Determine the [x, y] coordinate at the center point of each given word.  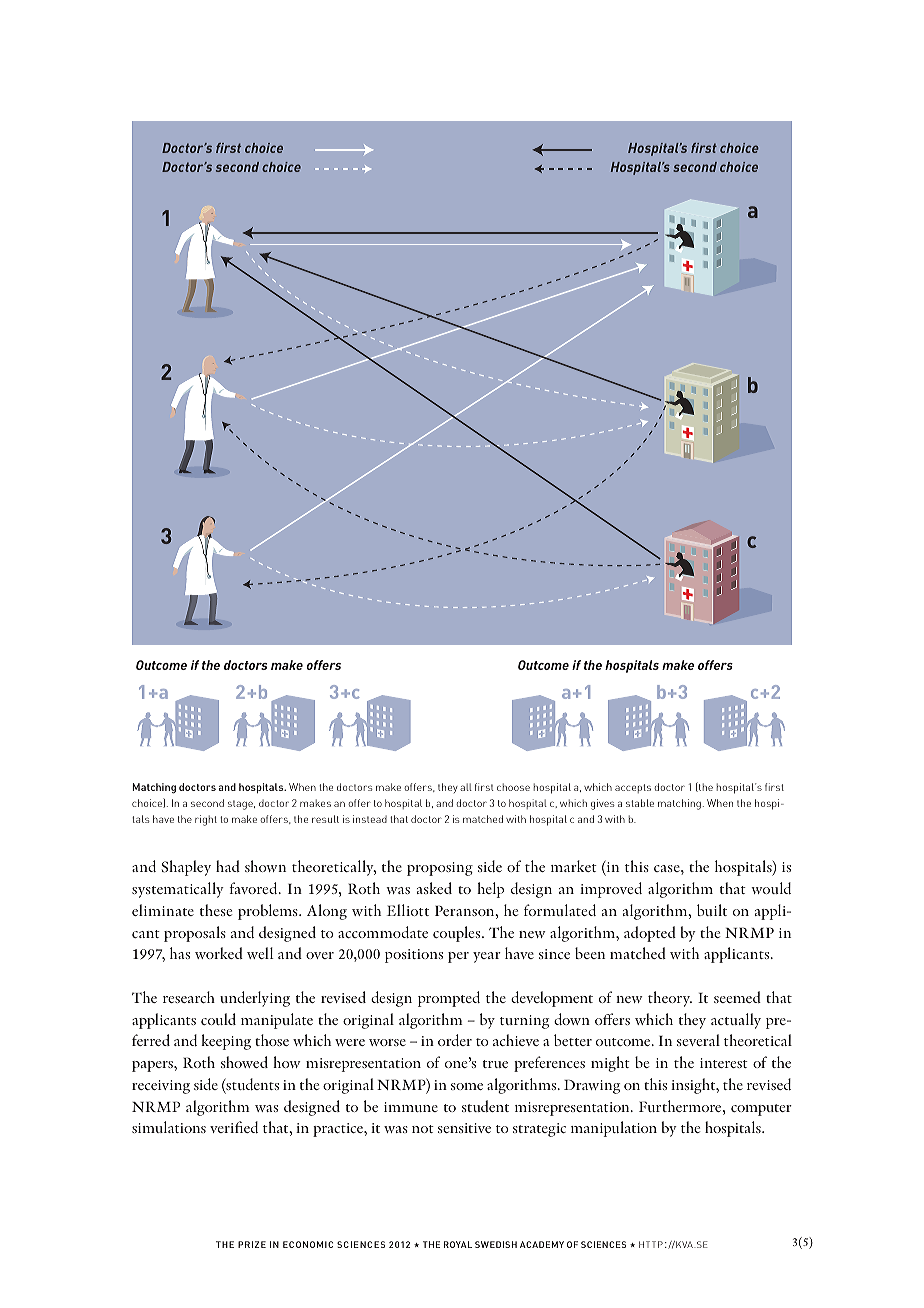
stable [640, 803]
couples [458, 934]
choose [513, 787]
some [467, 1086]
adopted [650, 934]
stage [241, 805]
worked [219, 953]
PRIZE [252, 1244]
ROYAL [458, 1244]
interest [724, 1063]
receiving [161, 1087]
